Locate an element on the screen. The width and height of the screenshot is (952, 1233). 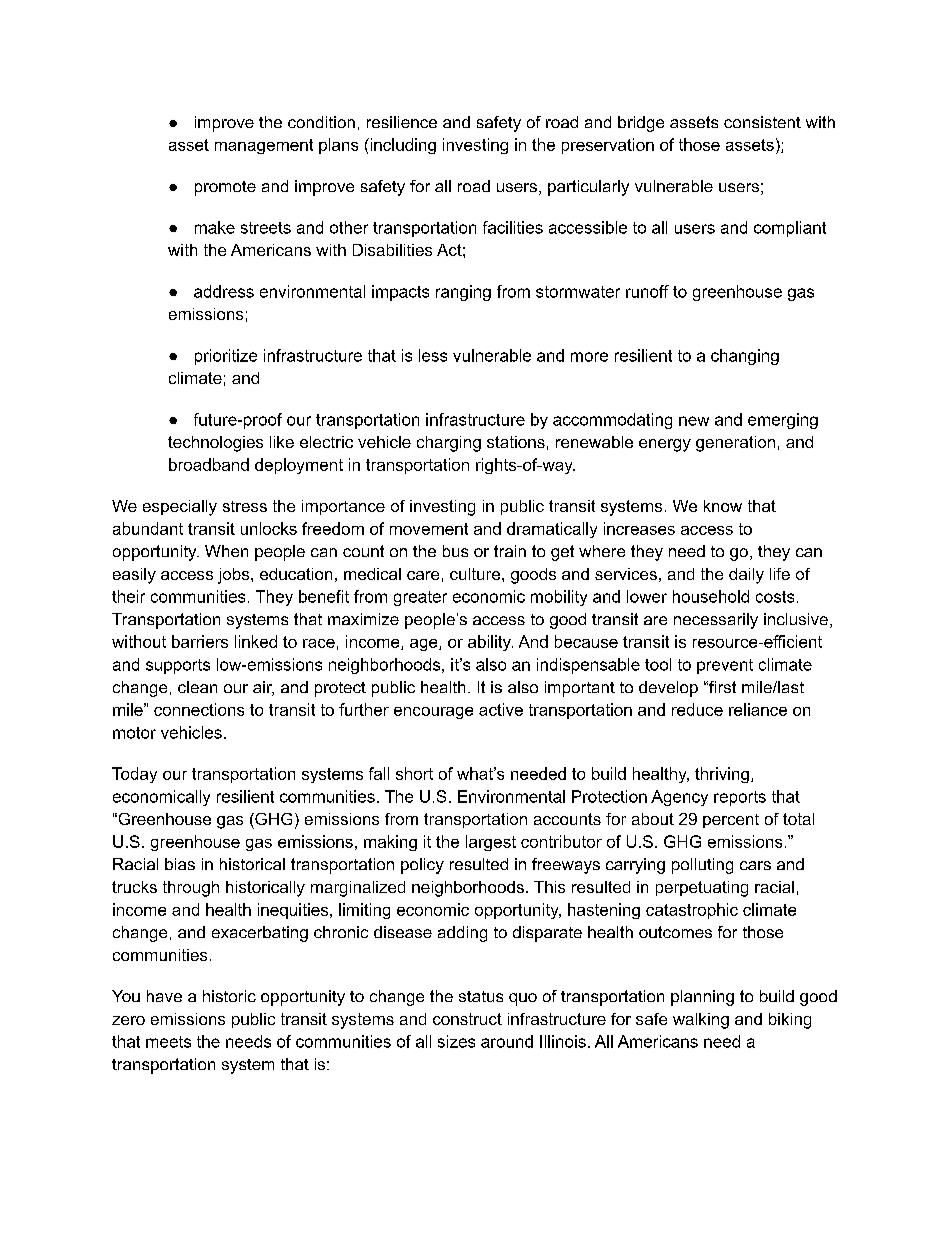
culture is located at coordinates (475, 574).
